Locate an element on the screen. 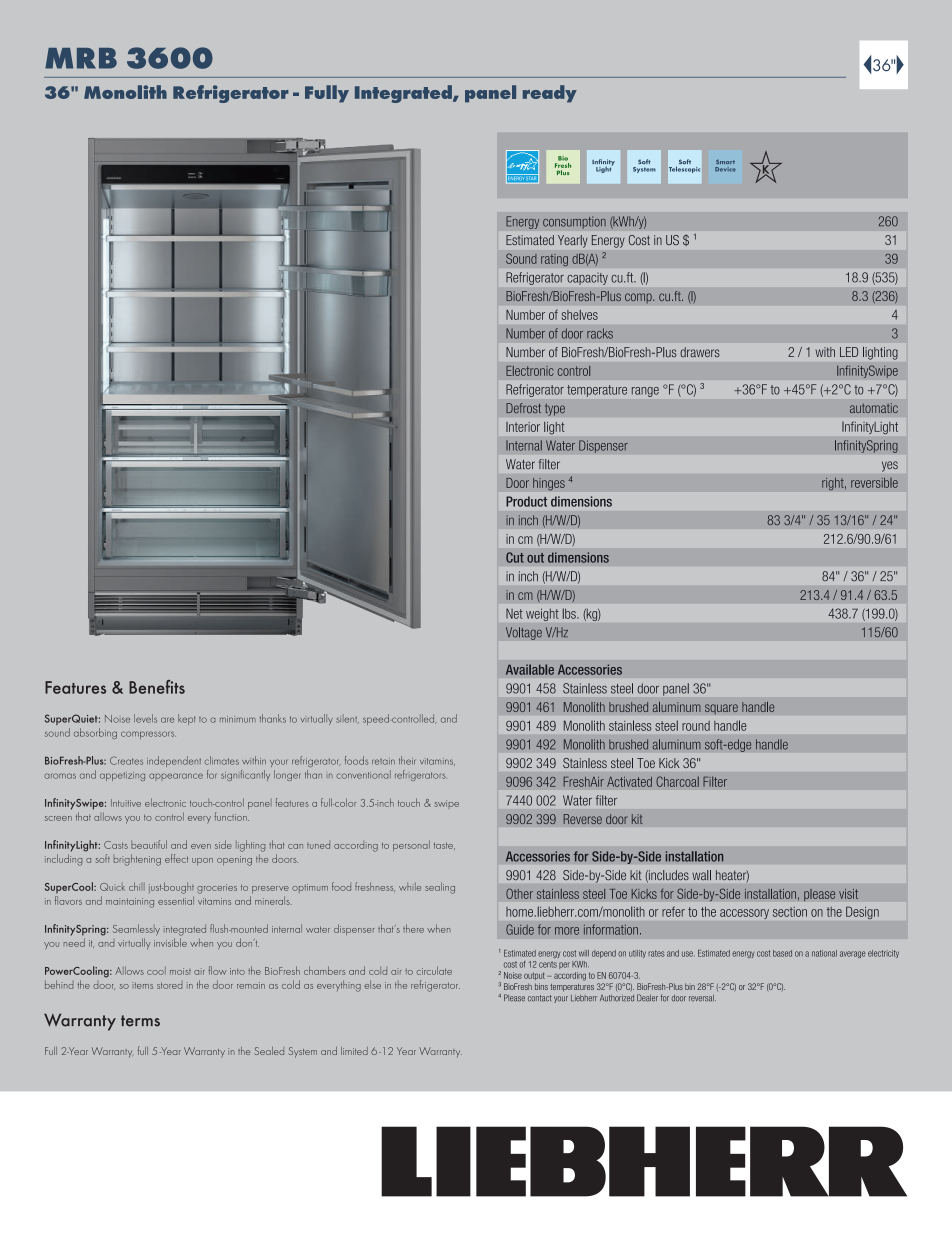 This screenshot has width=952, height=1233. rating is located at coordinates (554, 260).
